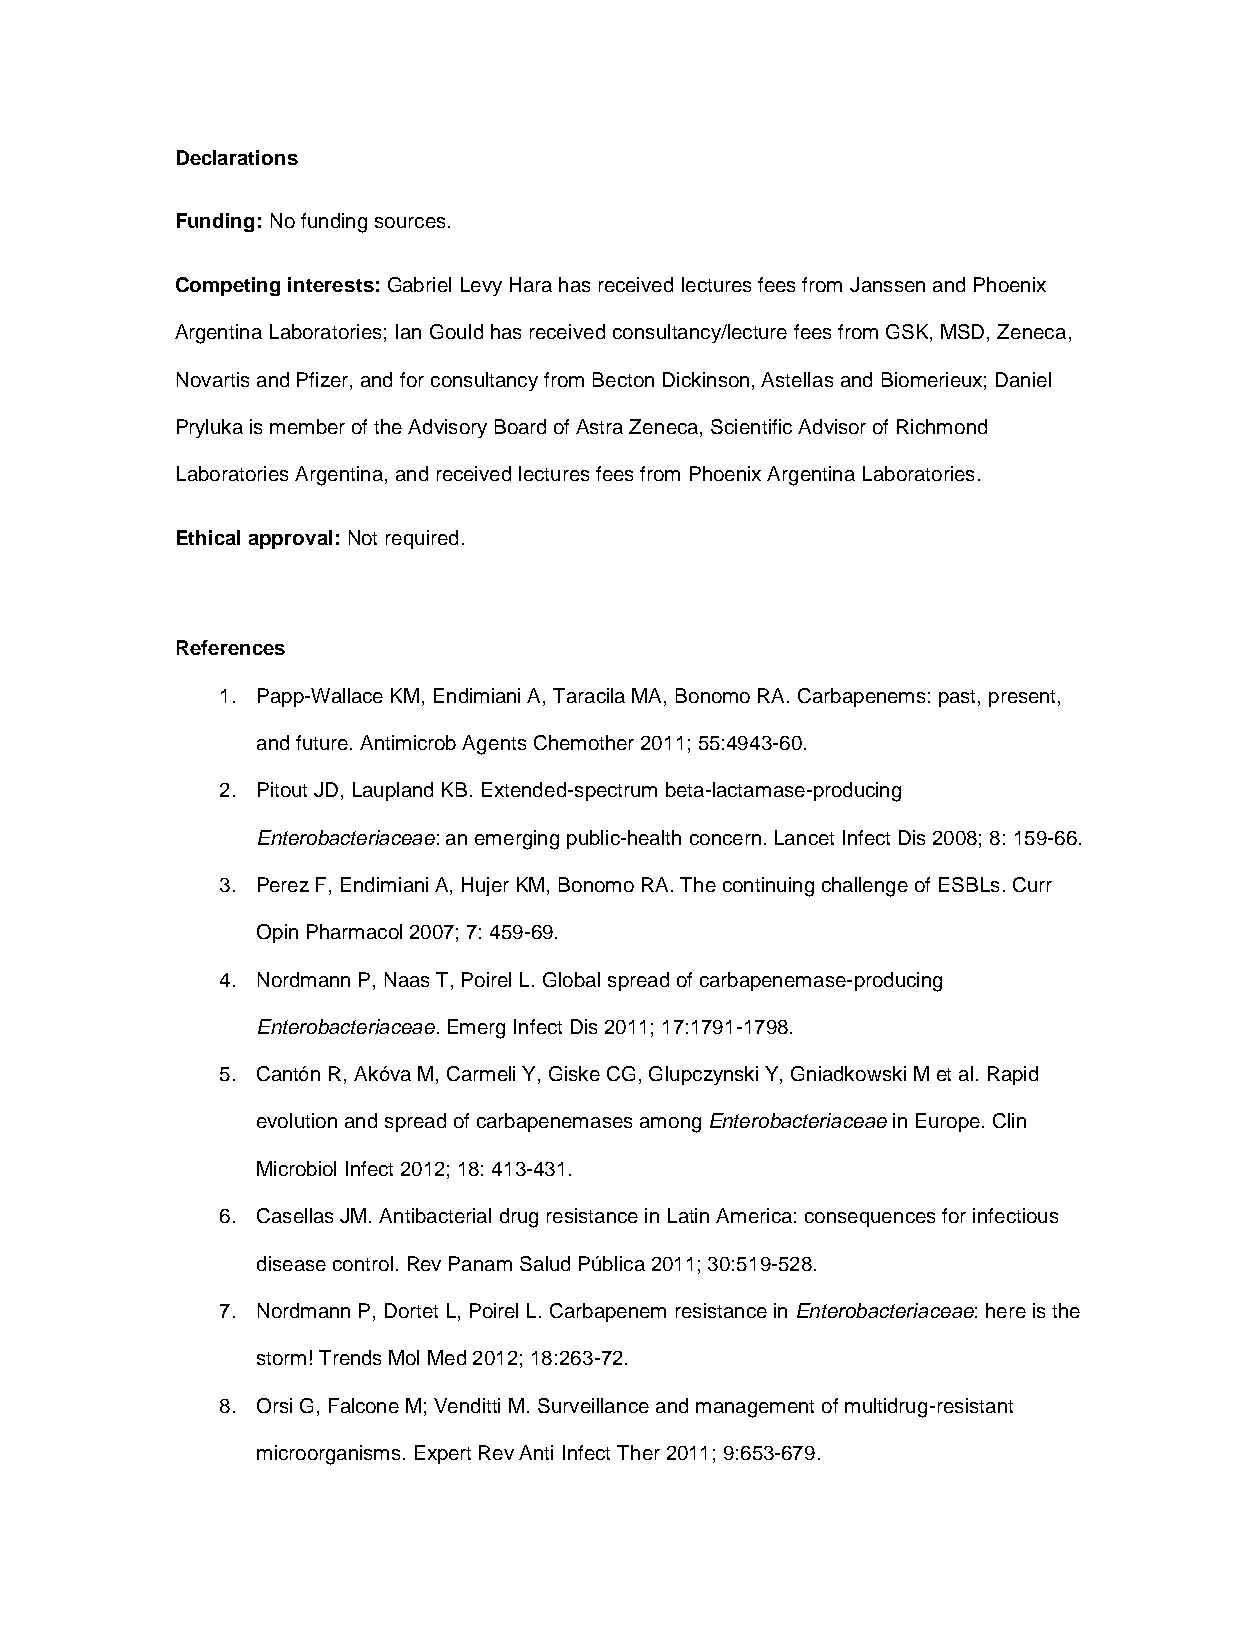 This screenshot has width=1260, height=1630. Describe the element at coordinates (422, 539) in the screenshot. I see `required` at that location.
